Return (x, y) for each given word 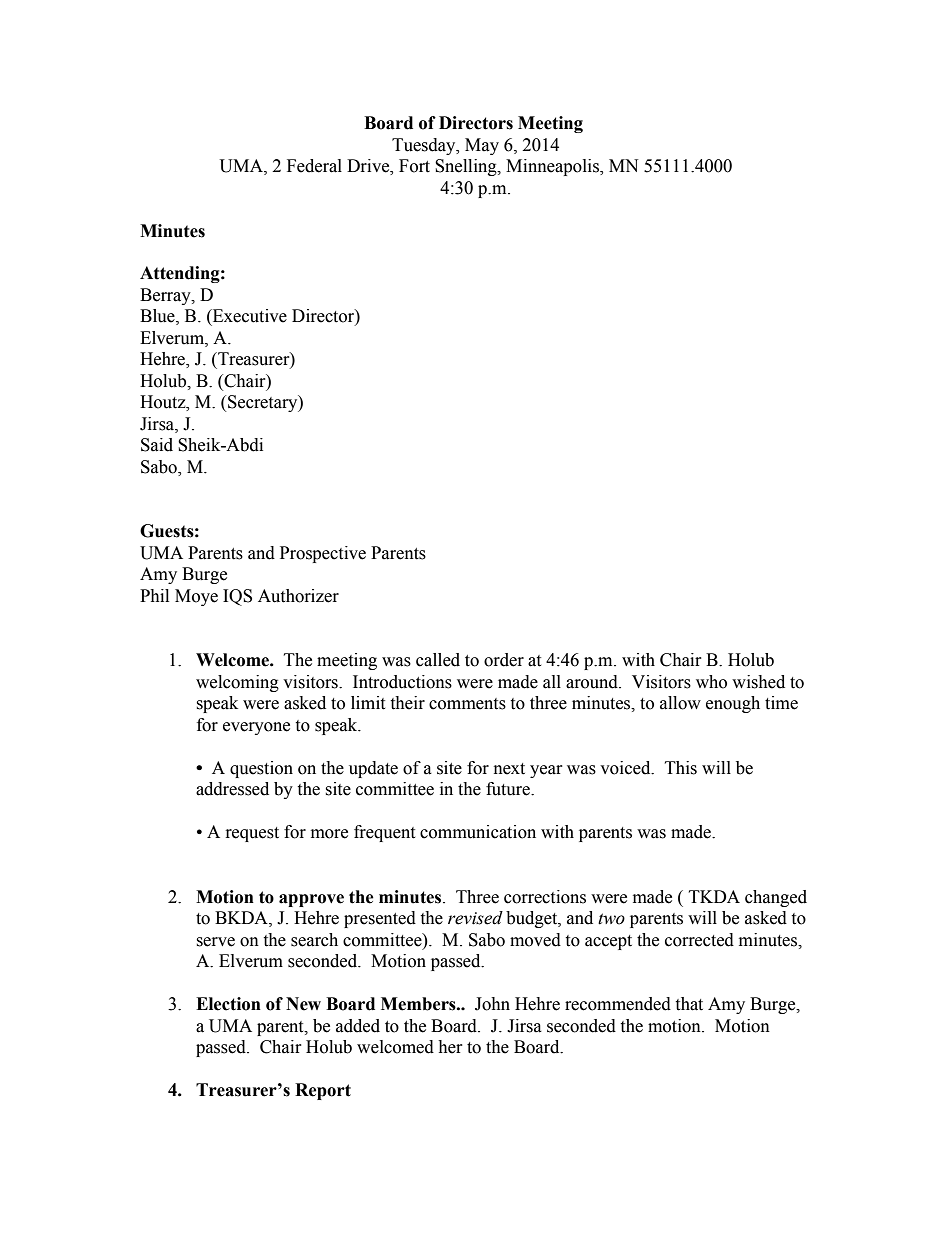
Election (228, 1004)
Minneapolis (553, 167)
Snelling (467, 167)
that (689, 1004)
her (450, 1047)
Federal (314, 166)
